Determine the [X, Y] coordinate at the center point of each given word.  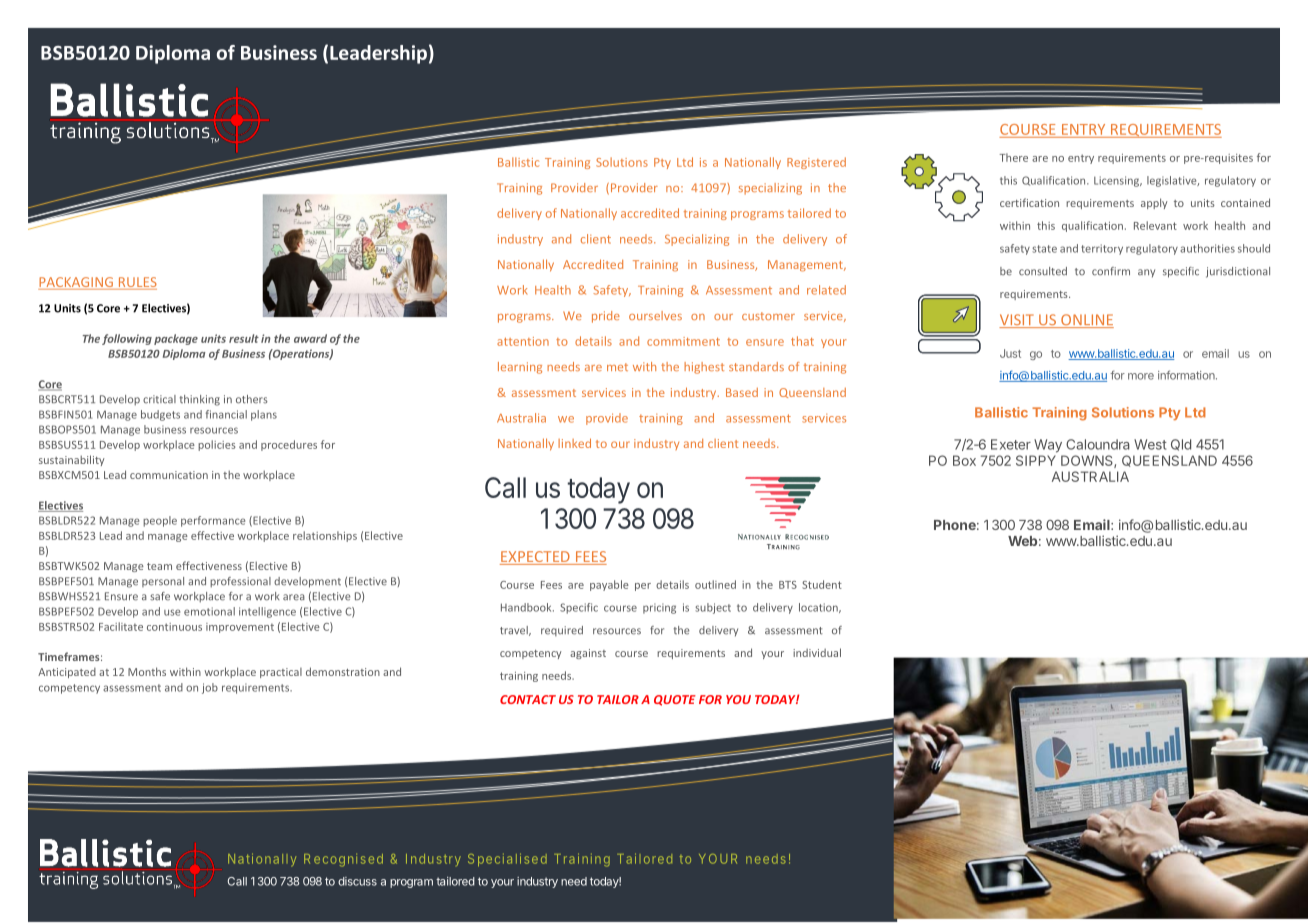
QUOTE [675, 700]
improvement [240, 628]
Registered [816, 163]
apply [1154, 203]
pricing [659, 608]
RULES [136, 283]
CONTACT [528, 699]
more [1141, 376]
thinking [200, 400]
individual [817, 652]
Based [742, 392]
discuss [357, 881]
